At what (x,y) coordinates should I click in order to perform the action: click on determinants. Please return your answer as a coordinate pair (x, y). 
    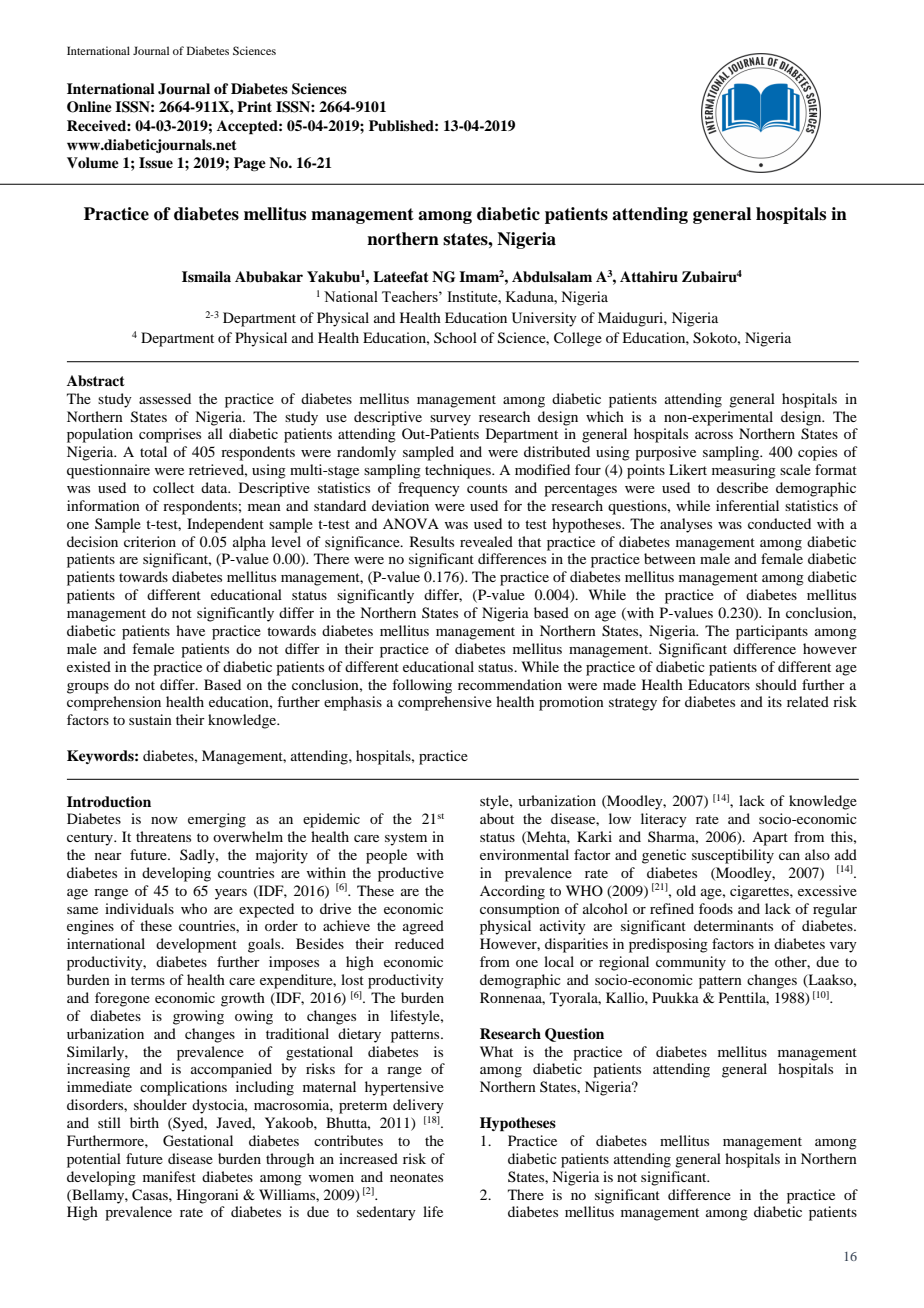
    Looking at the image, I should click on (733, 925).
